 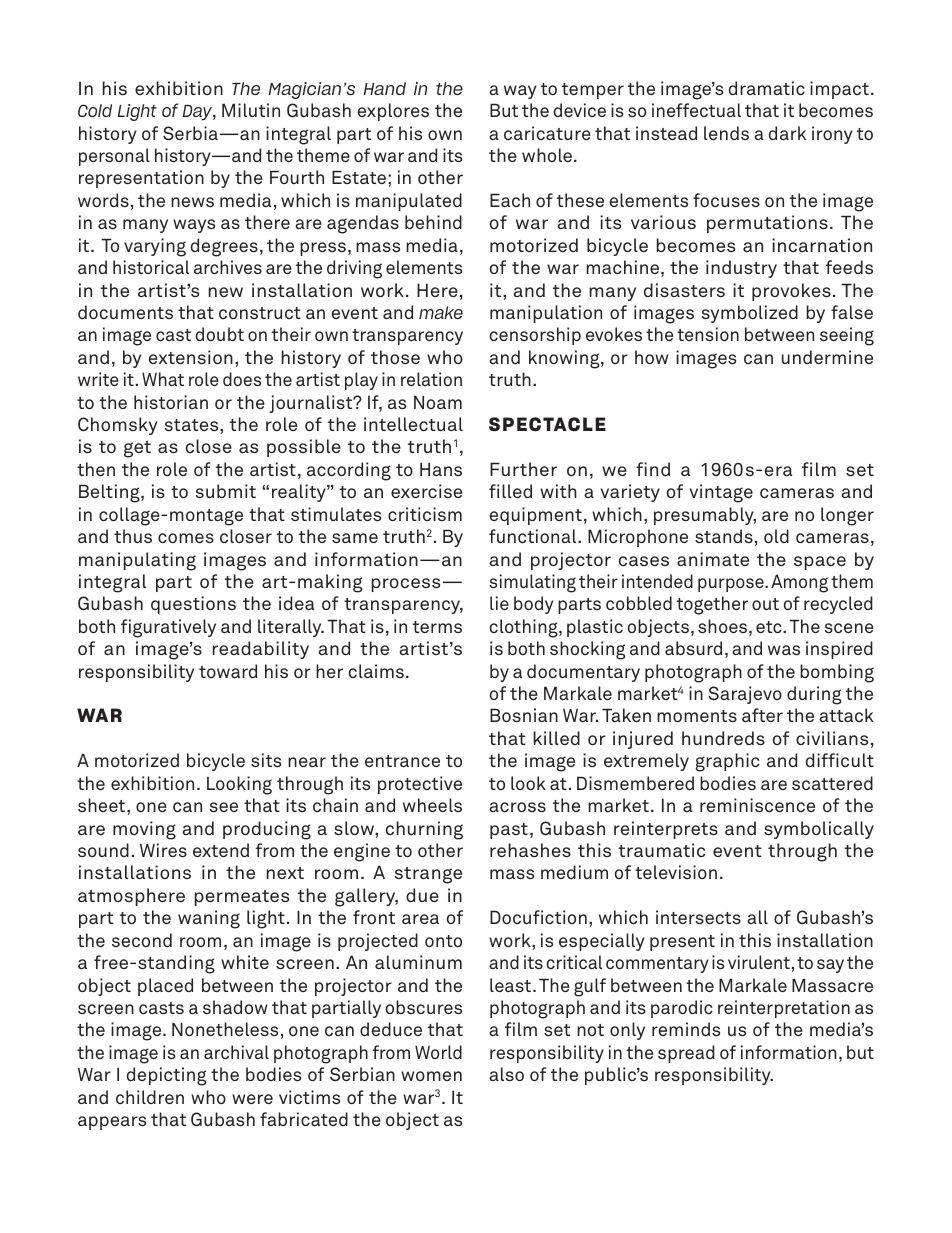 I want to click on caricature, so click(x=547, y=133).
